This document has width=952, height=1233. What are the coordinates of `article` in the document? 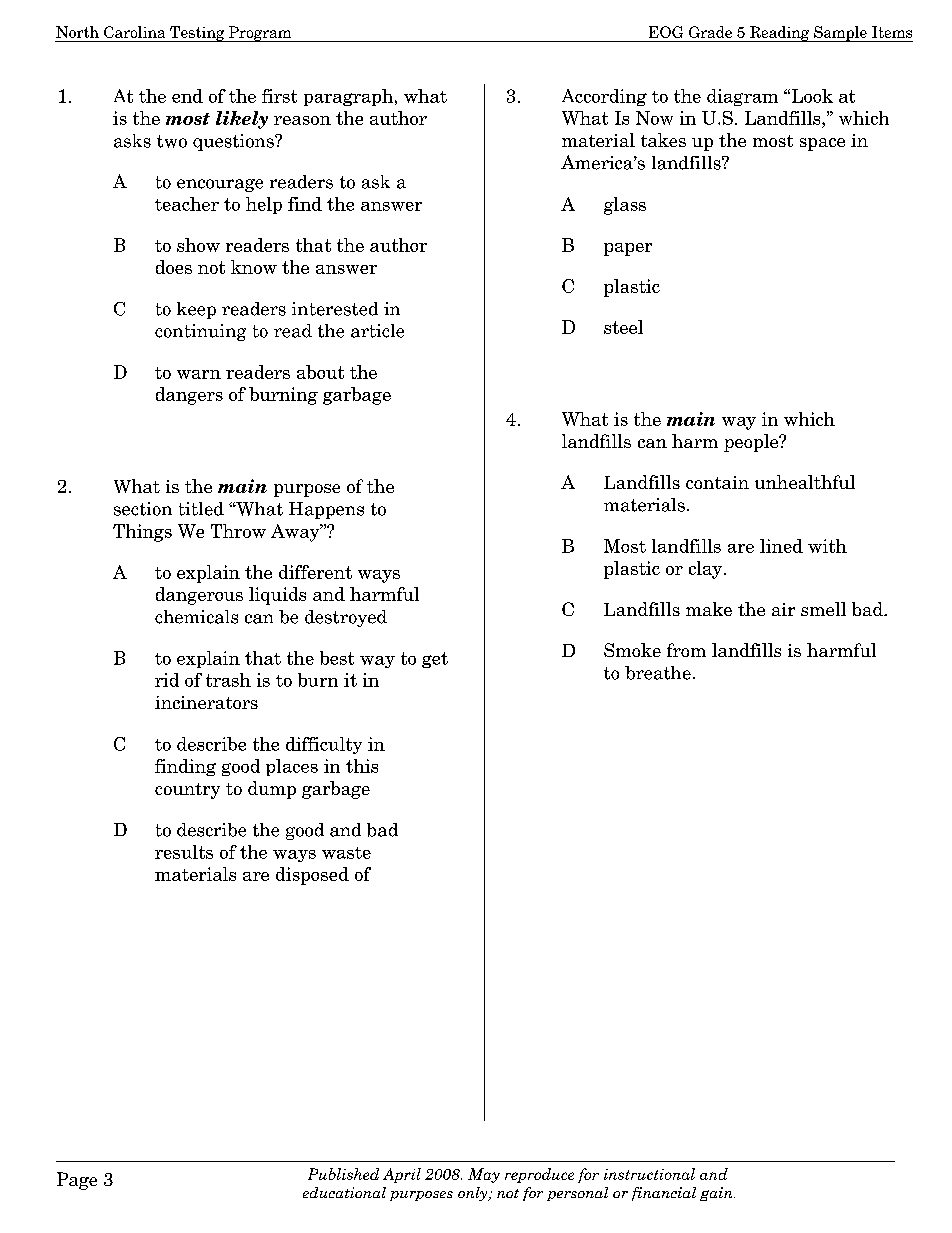 It's located at (377, 331).
